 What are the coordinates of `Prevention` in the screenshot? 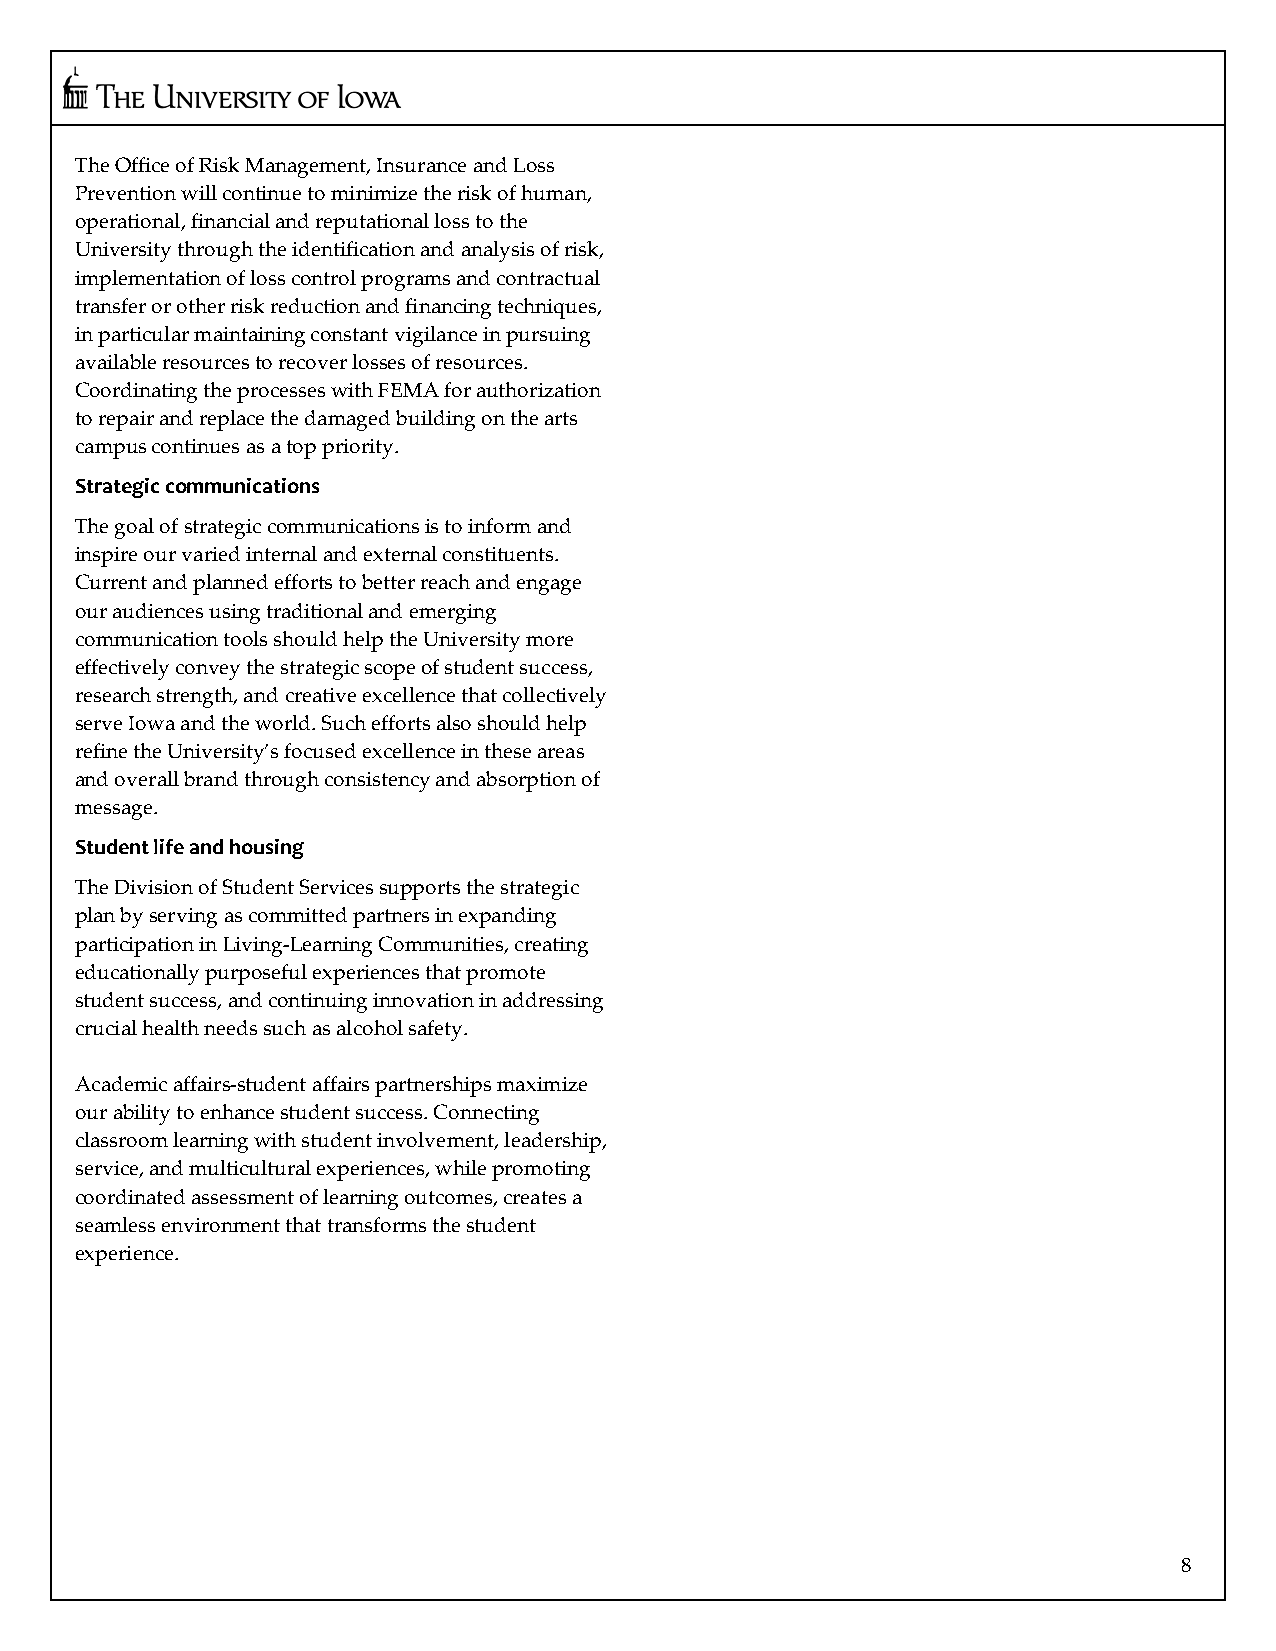 It's located at (126, 193).
